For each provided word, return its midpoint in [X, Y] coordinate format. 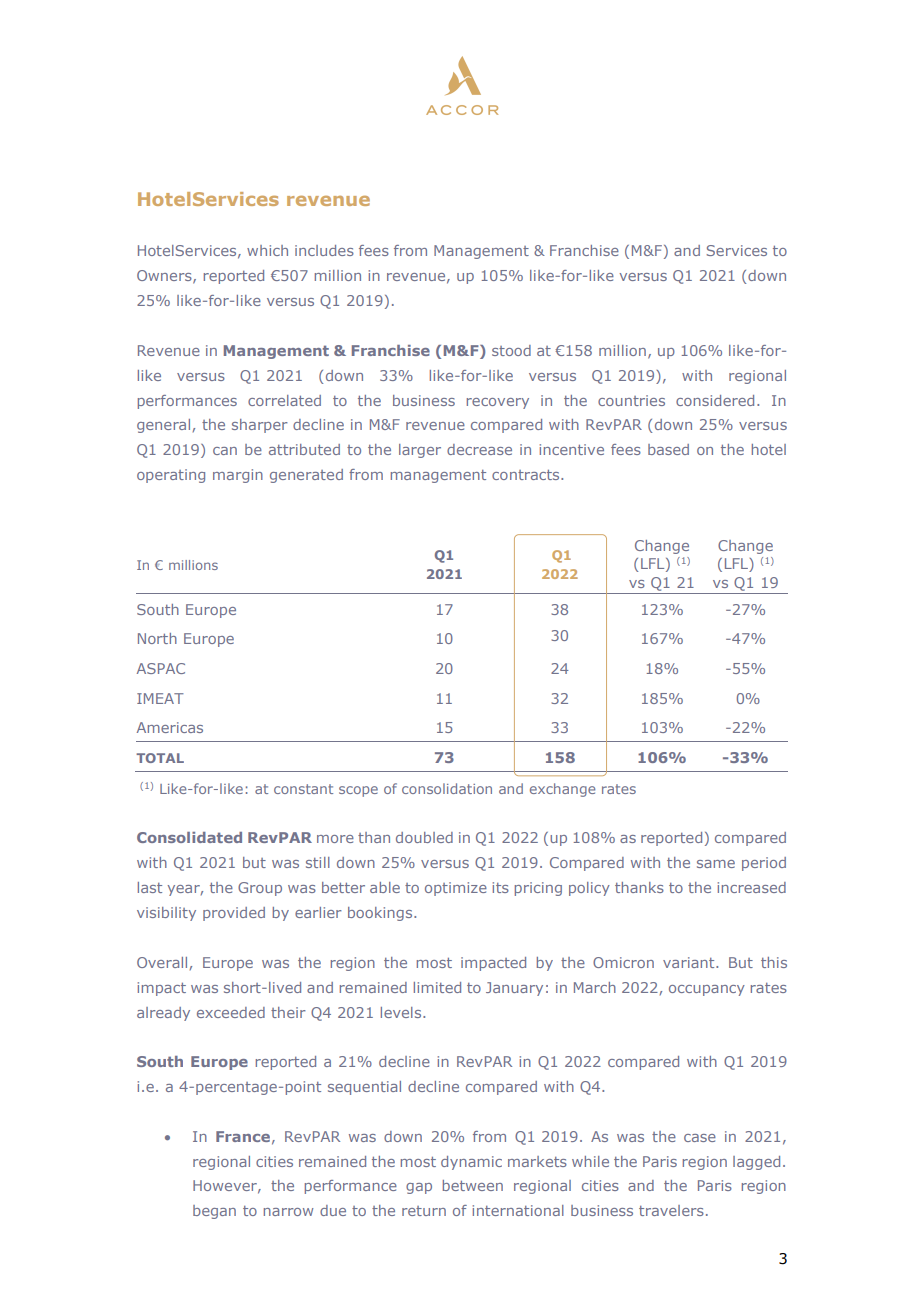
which [267, 250]
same [716, 864]
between [473, 1185]
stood [511, 350]
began [214, 1212]
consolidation [447, 788]
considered [715, 400]
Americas [170, 727]
